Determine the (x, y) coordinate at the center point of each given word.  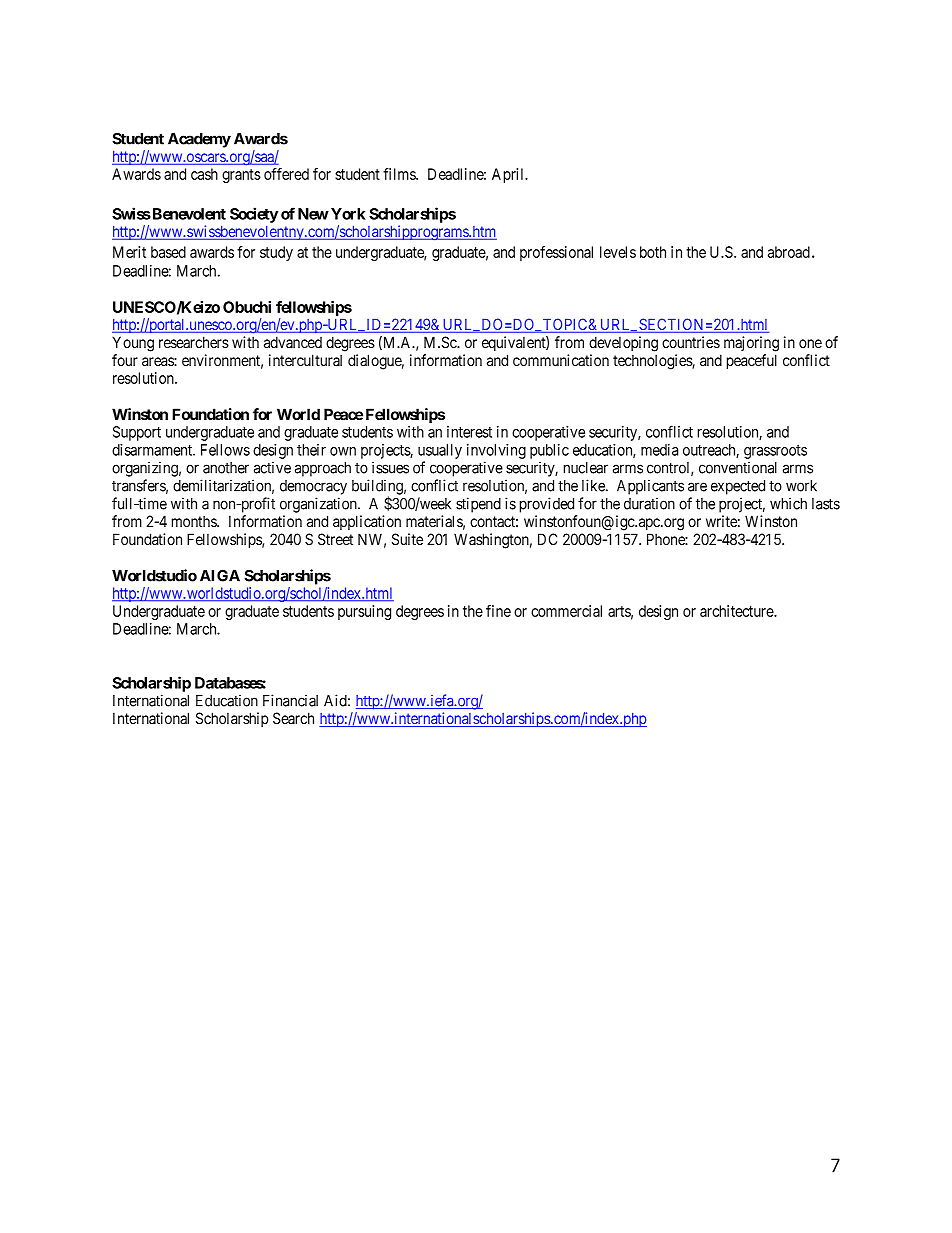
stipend (478, 505)
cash (204, 174)
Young (133, 344)
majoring (751, 344)
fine (498, 611)
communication (561, 360)
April (509, 175)
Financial (290, 700)
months (195, 521)
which (788, 503)
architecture (737, 611)
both (653, 252)
